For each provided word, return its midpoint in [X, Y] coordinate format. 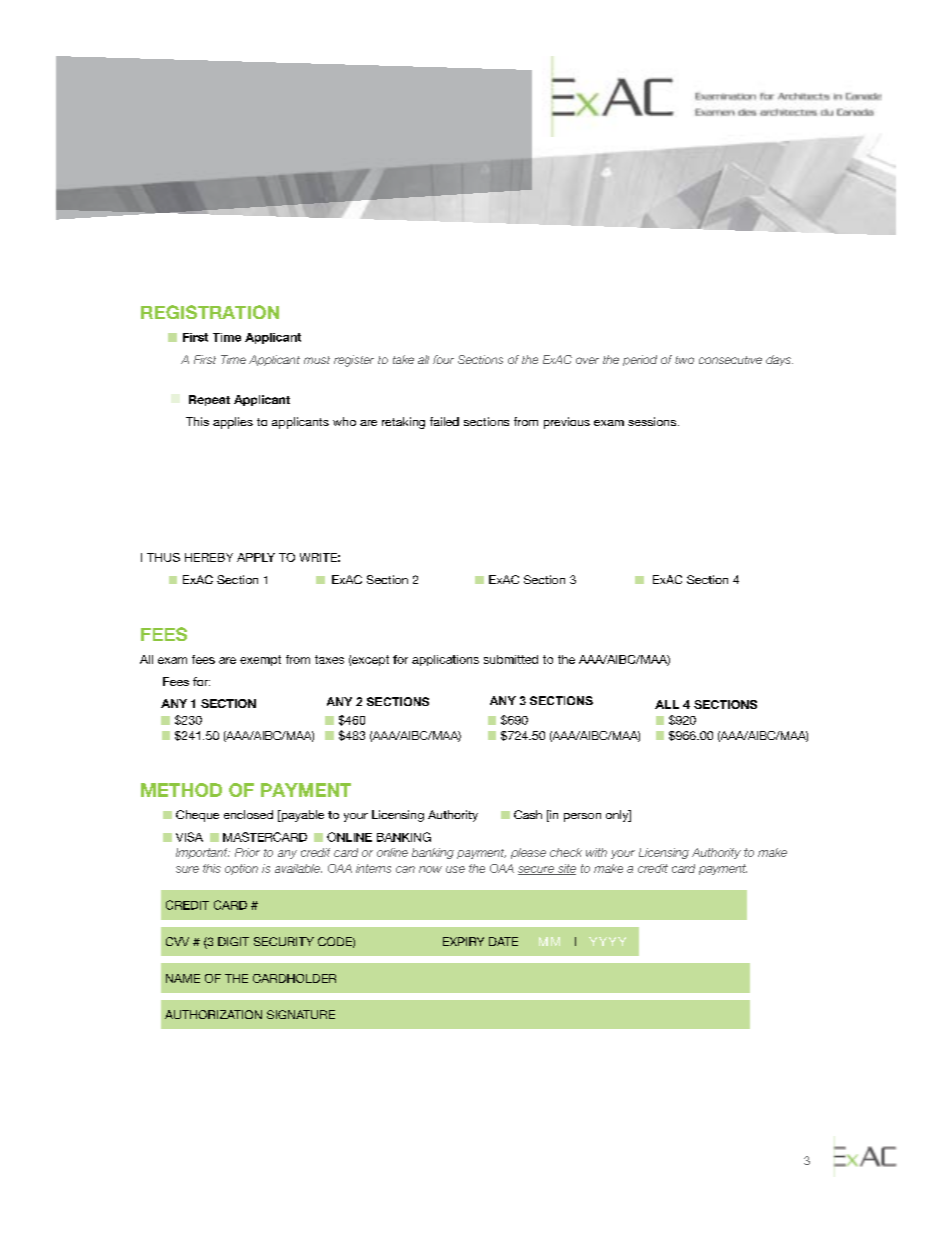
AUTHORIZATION [213, 1014]
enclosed [248, 814]
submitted [511, 659]
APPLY [256, 557]
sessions [653, 421]
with [596, 852]
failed [444, 421]
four [443, 359]
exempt [260, 660]
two [684, 360]
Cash [528, 814]
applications [445, 660]
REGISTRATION [210, 312]
